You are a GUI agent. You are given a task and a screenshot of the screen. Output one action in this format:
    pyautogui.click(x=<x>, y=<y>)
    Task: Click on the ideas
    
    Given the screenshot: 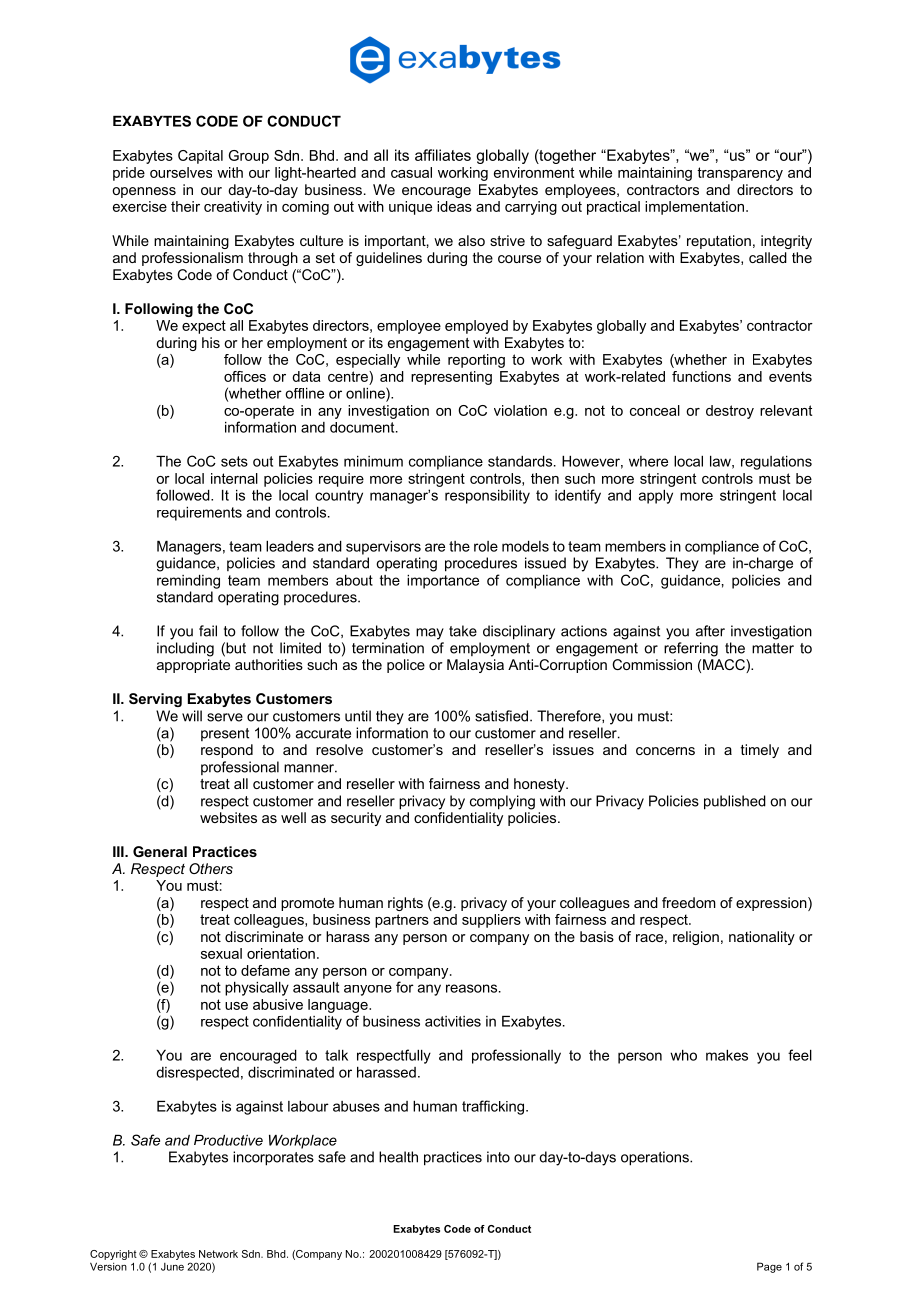 What is the action you would take?
    pyautogui.click(x=454, y=206)
